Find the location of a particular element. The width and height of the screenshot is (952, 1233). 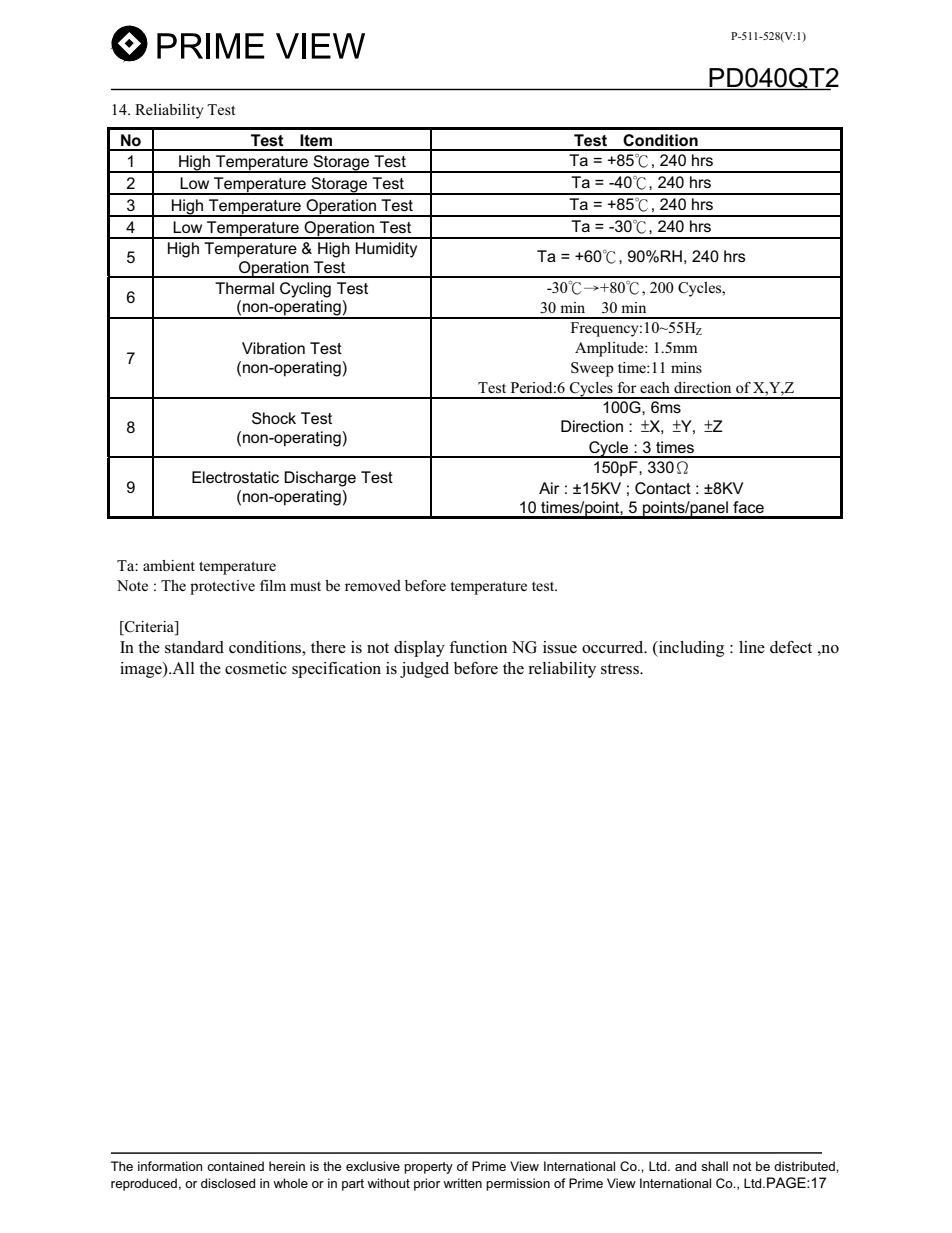

contained is located at coordinates (235, 1166).
